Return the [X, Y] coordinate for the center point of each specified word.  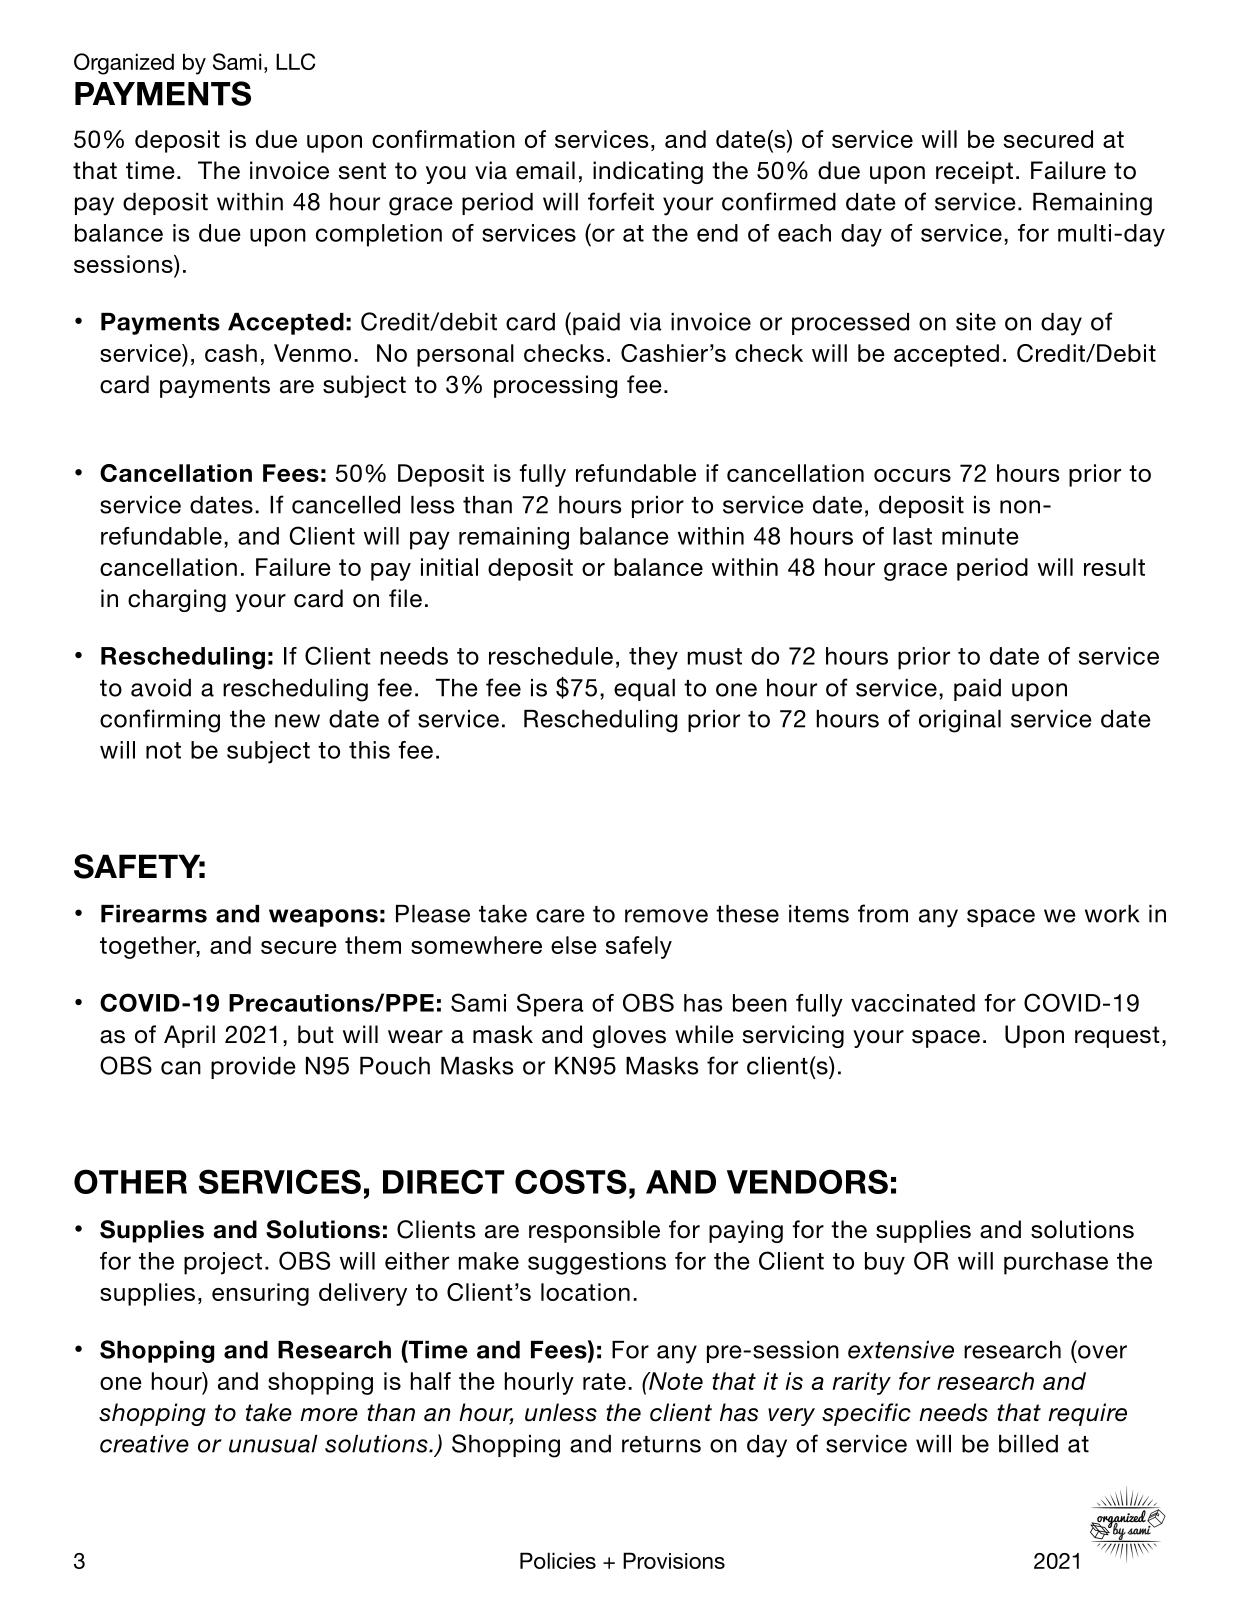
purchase [1056, 1263]
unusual [273, 1444]
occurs [912, 475]
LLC [295, 61]
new [297, 721]
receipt [974, 172]
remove [666, 916]
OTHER [130, 1181]
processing [555, 386]
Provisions [674, 1560]
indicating [648, 172]
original [960, 721]
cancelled [346, 505]
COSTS [571, 1181]
